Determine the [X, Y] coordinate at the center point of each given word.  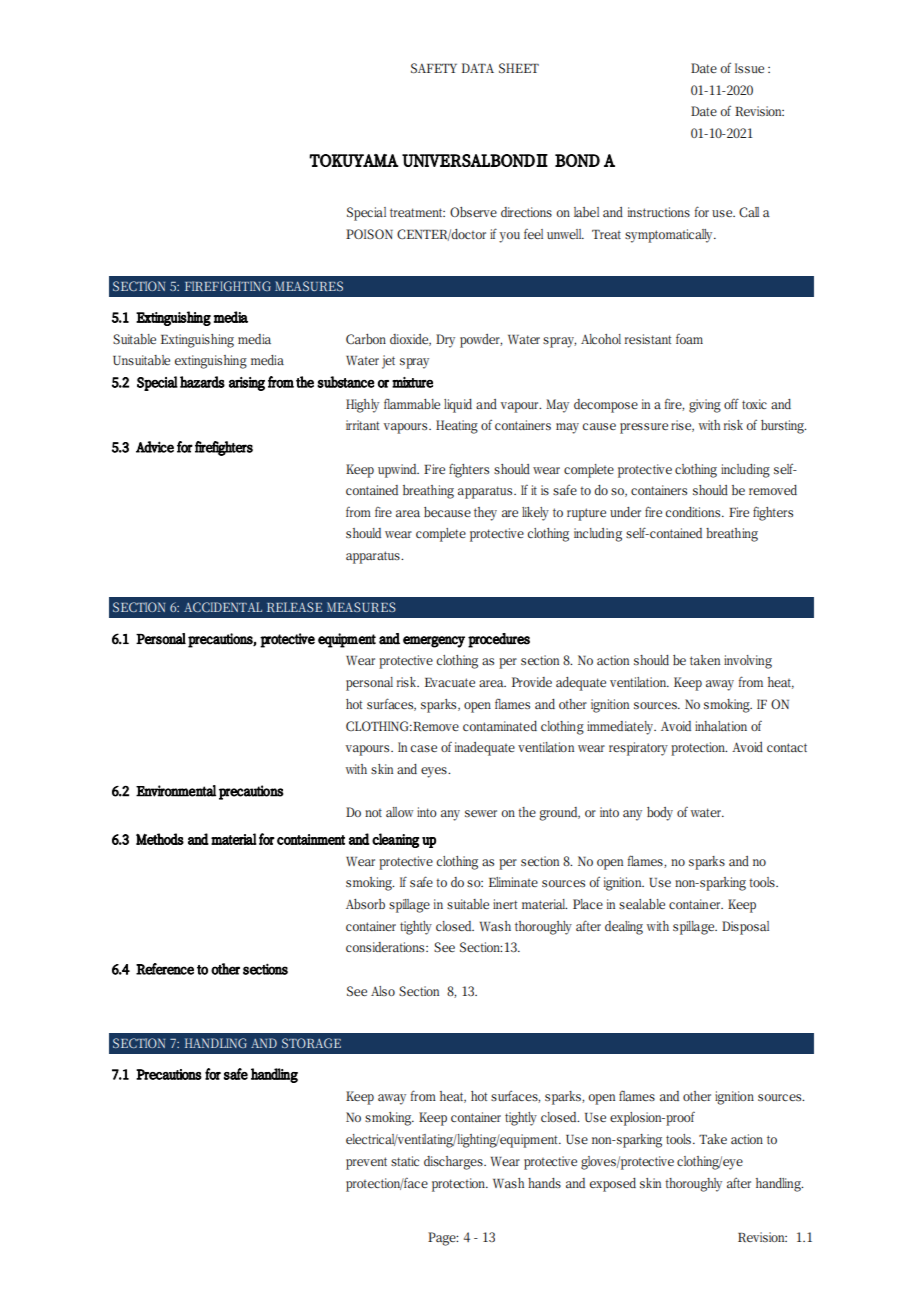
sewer [481, 813]
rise [682, 426]
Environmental [176, 791]
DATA [478, 68]
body [660, 814]
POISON [369, 234]
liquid [458, 406]
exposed [613, 1185]
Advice [155, 447]
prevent [366, 1163]
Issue [749, 68]
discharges [454, 1163]
